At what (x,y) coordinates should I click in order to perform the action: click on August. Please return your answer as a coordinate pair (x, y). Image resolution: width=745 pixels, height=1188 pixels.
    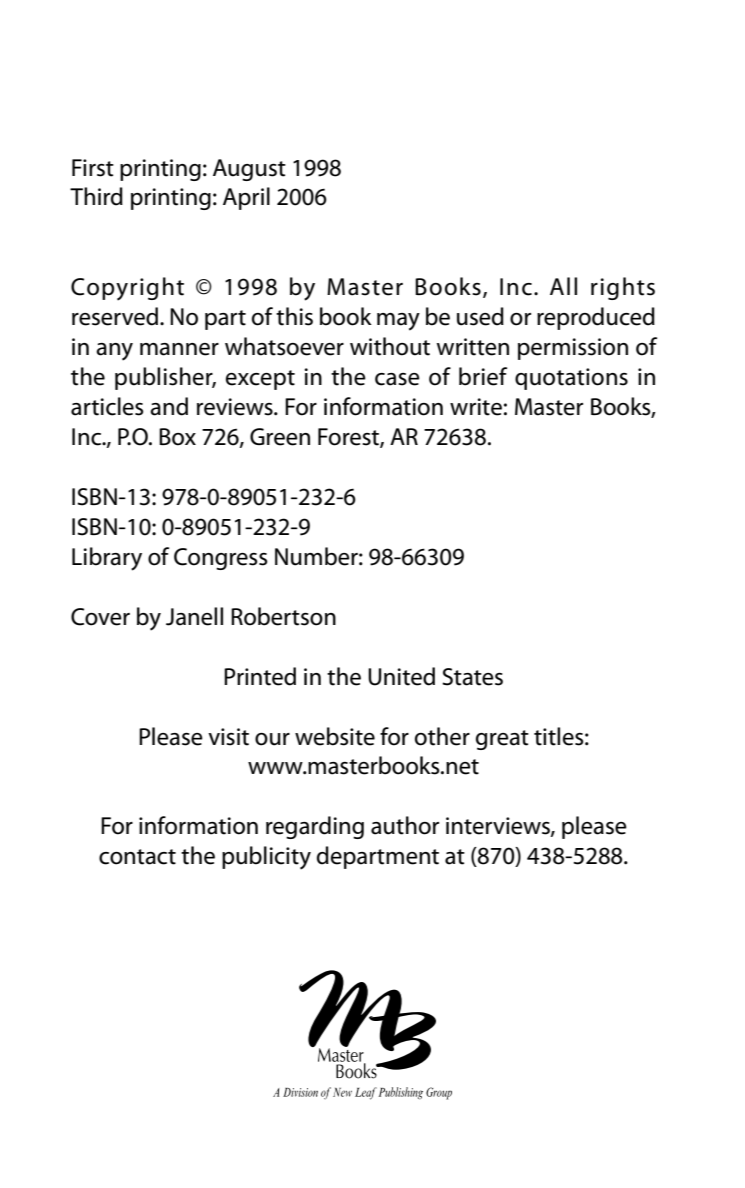
    Looking at the image, I should click on (249, 170).
